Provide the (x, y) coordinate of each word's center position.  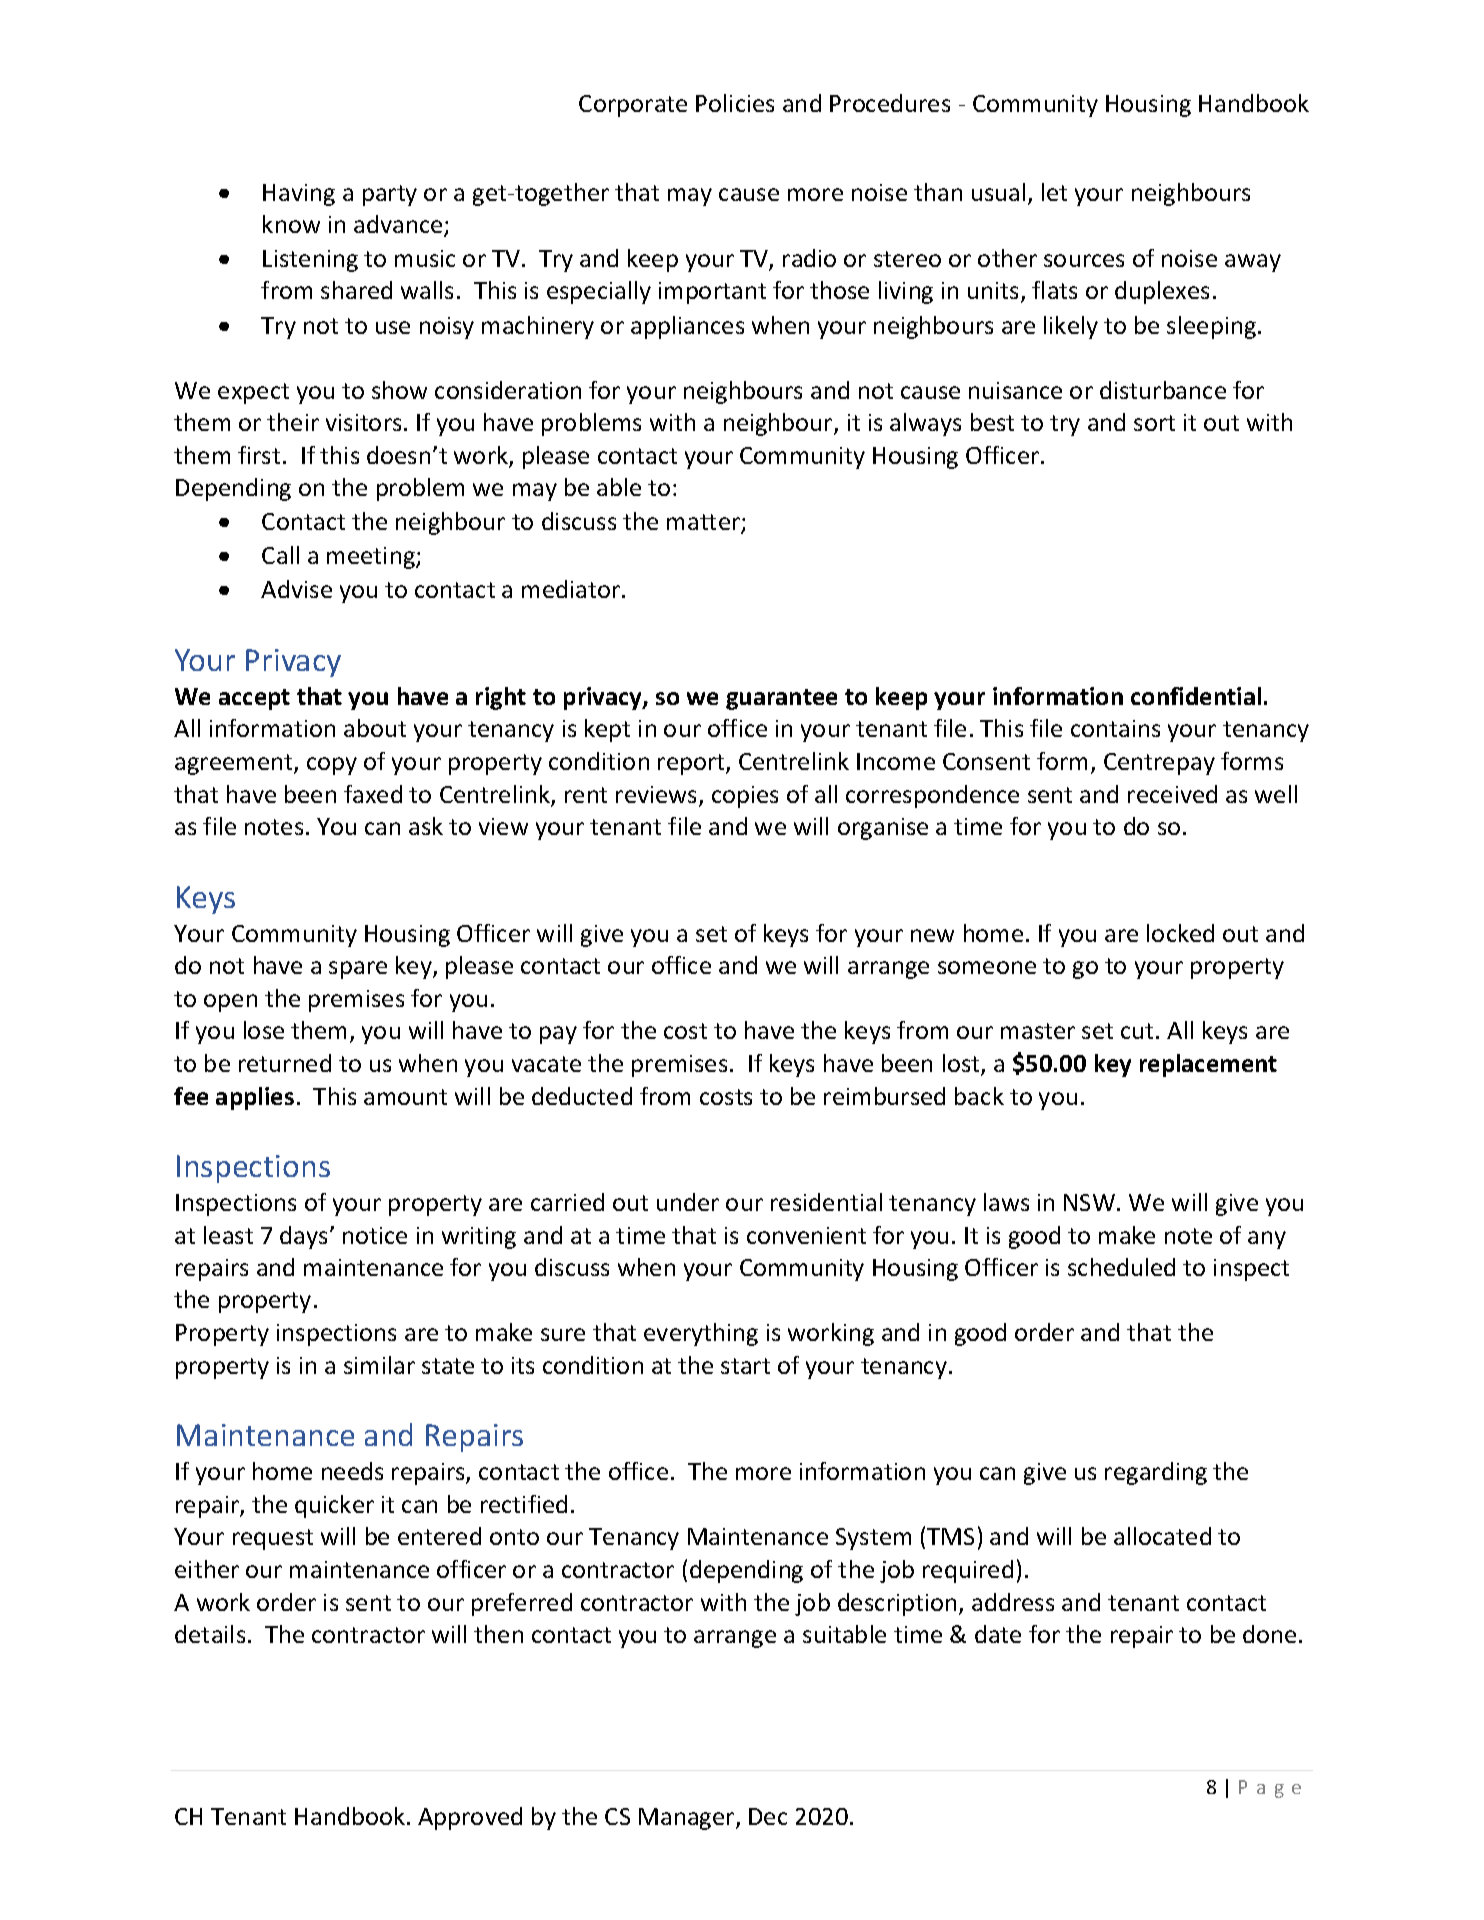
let (1054, 192)
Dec (768, 1816)
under (688, 1202)
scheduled (1121, 1267)
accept (254, 699)
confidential (1196, 696)
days (303, 1237)
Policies (735, 103)
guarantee (781, 699)
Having (299, 195)
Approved (470, 1818)
